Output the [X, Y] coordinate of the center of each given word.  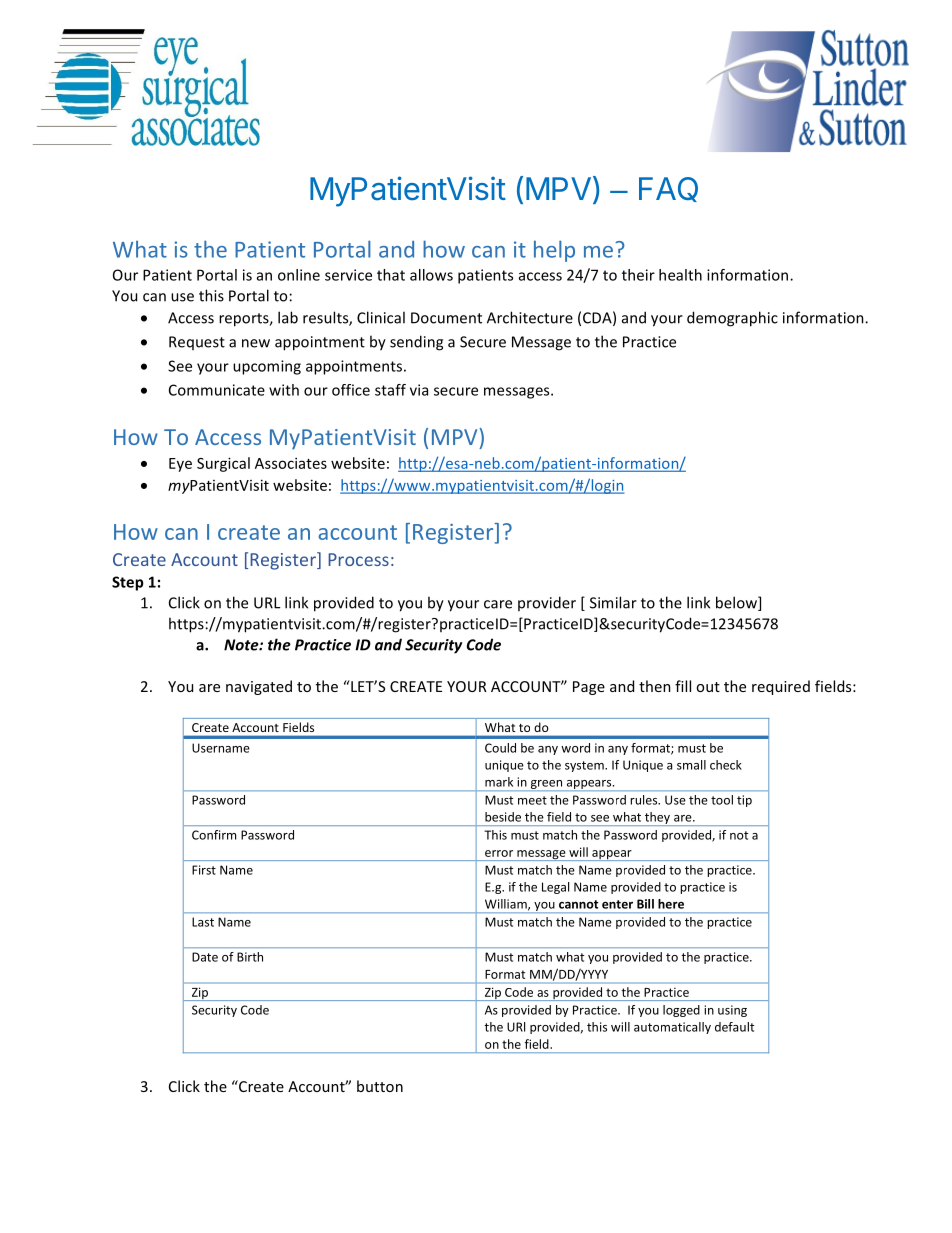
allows [431, 275]
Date [205, 957]
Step [128, 583]
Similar [613, 602]
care [498, 604]
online [299, 275]
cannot [578, 904]
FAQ [668, 189]
